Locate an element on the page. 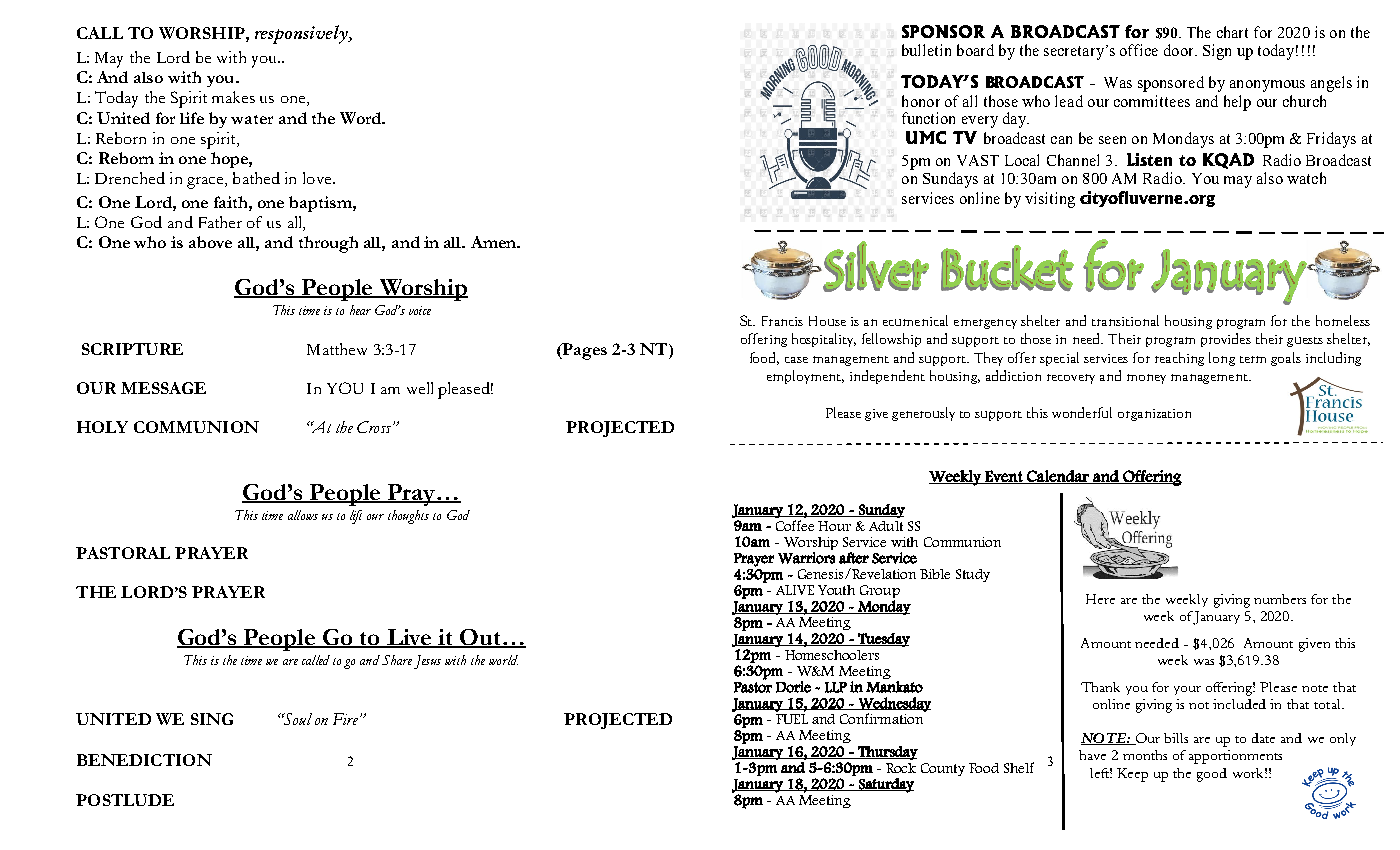 This document has height=850, width=1400. good is located at coordinates (1212, 775).
